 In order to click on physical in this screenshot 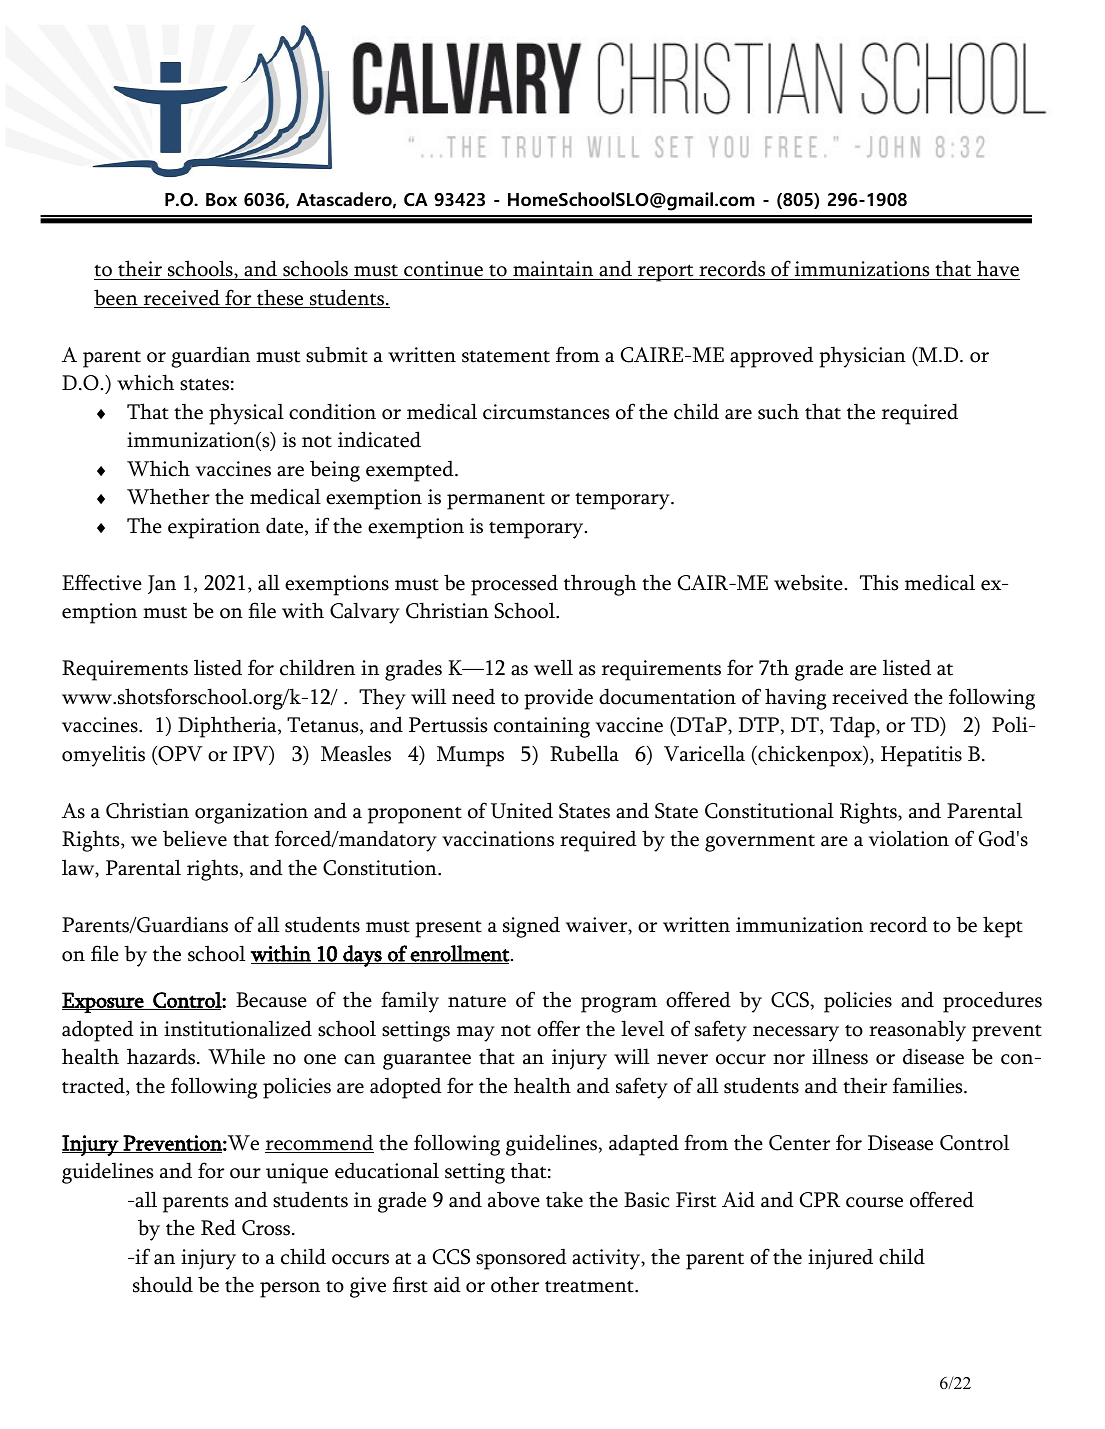, I will do `click(246, 414)`.
